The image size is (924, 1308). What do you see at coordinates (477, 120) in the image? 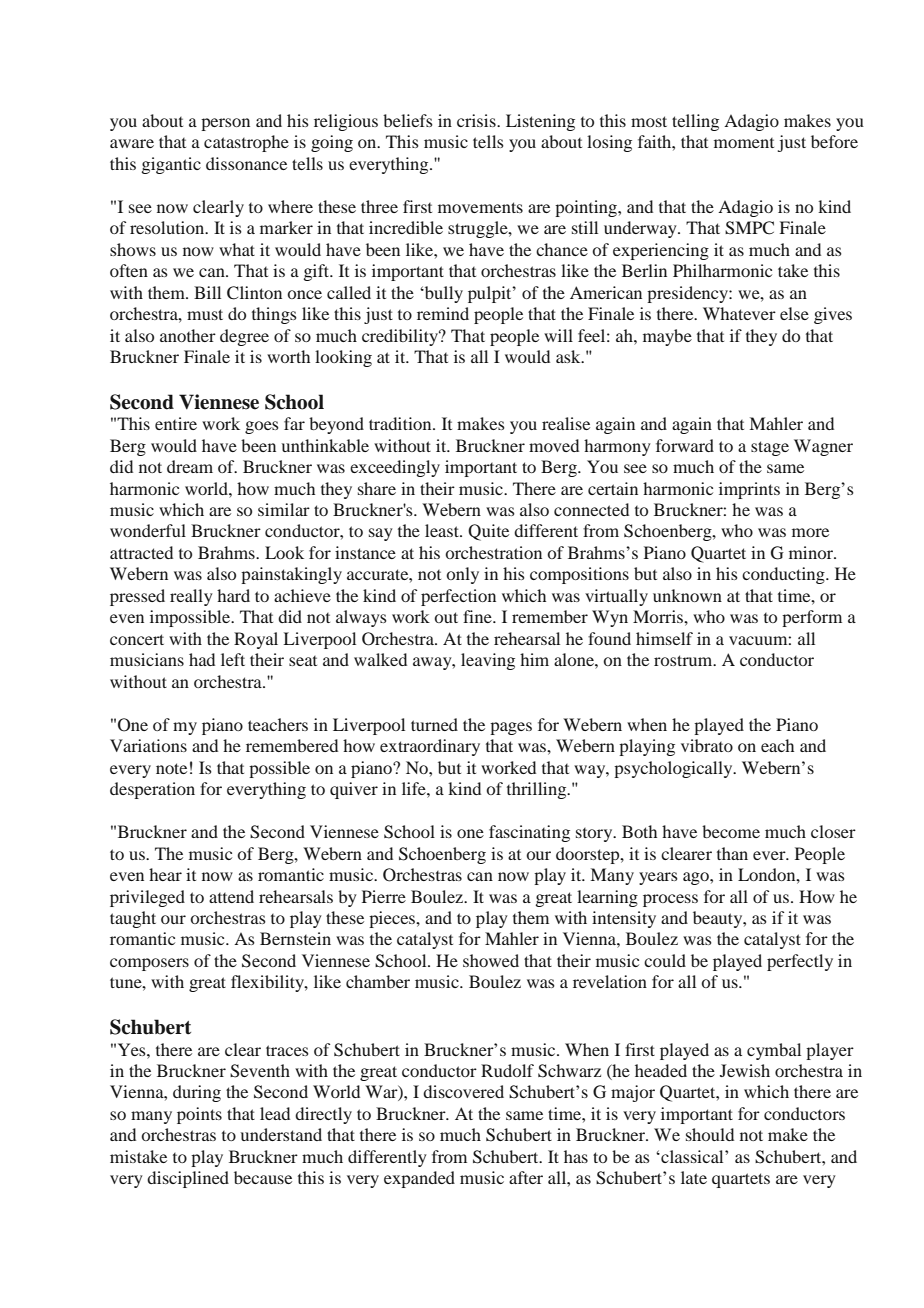
I see `crisis` at bounding box center [477, 120].
